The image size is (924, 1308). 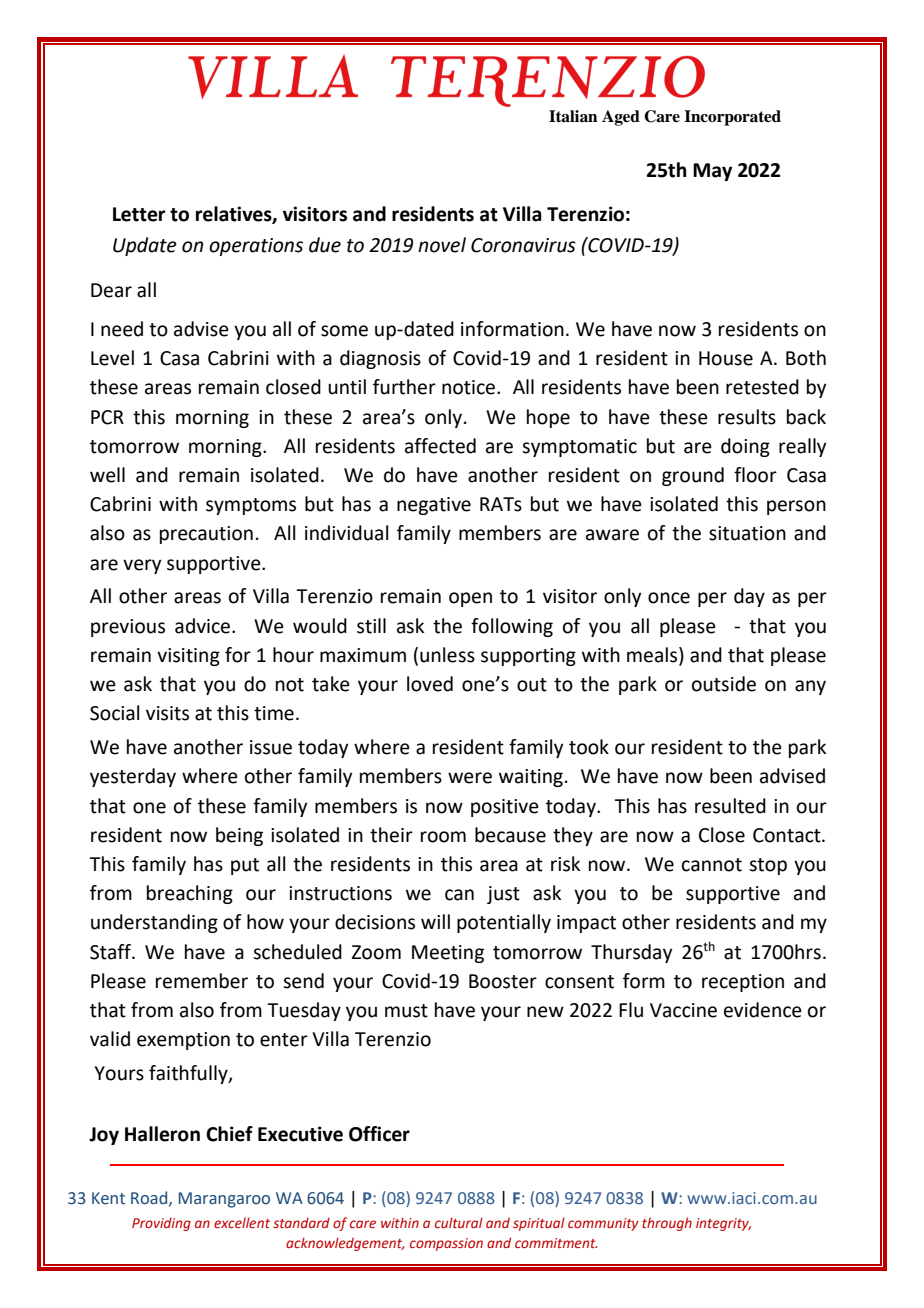 What do you see at coordinates (712, 172) in the image?
I see `May` at bounding box center [712, 172].
